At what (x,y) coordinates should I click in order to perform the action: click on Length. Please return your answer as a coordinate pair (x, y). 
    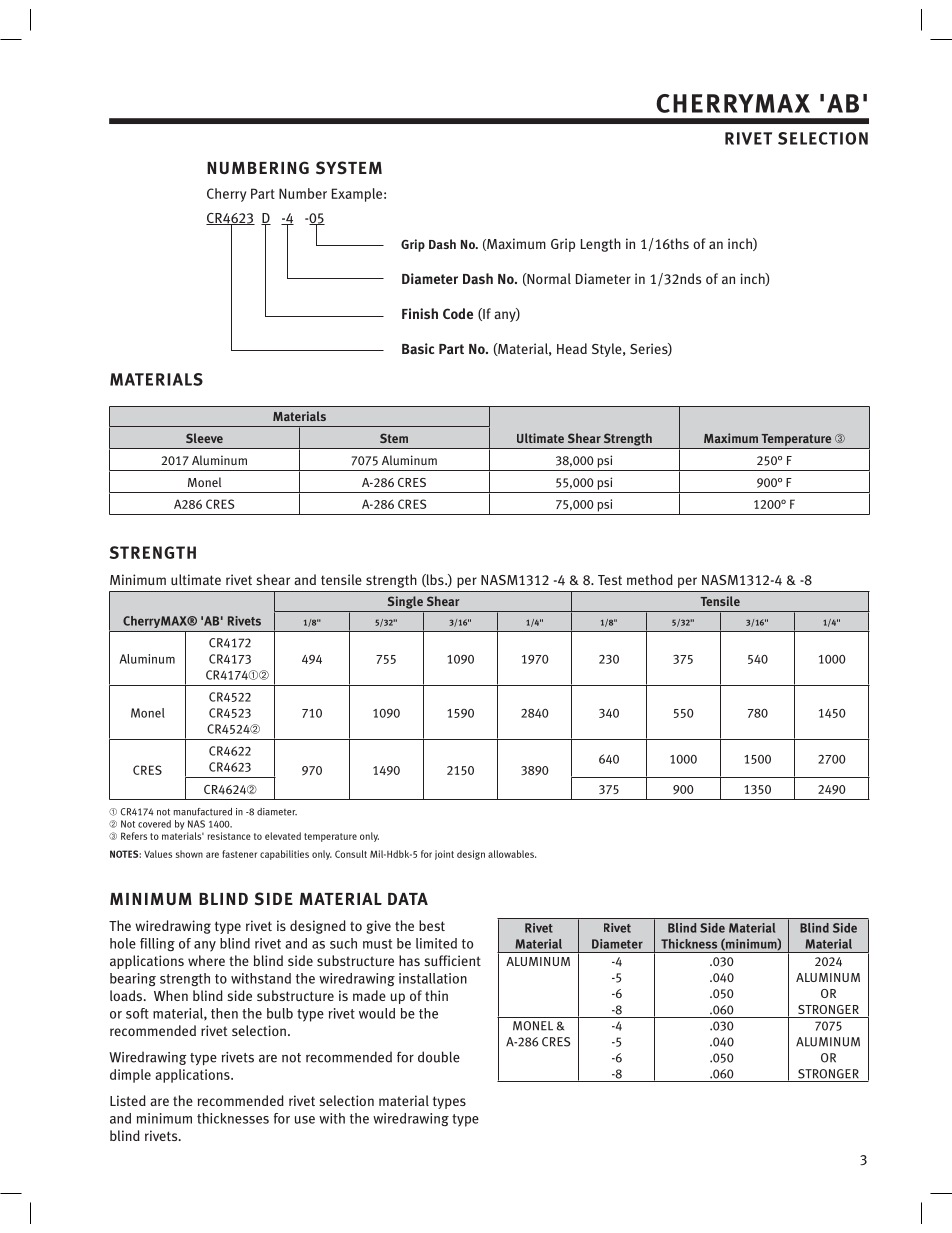
    Looking at the image, I should click on (601, 245).
